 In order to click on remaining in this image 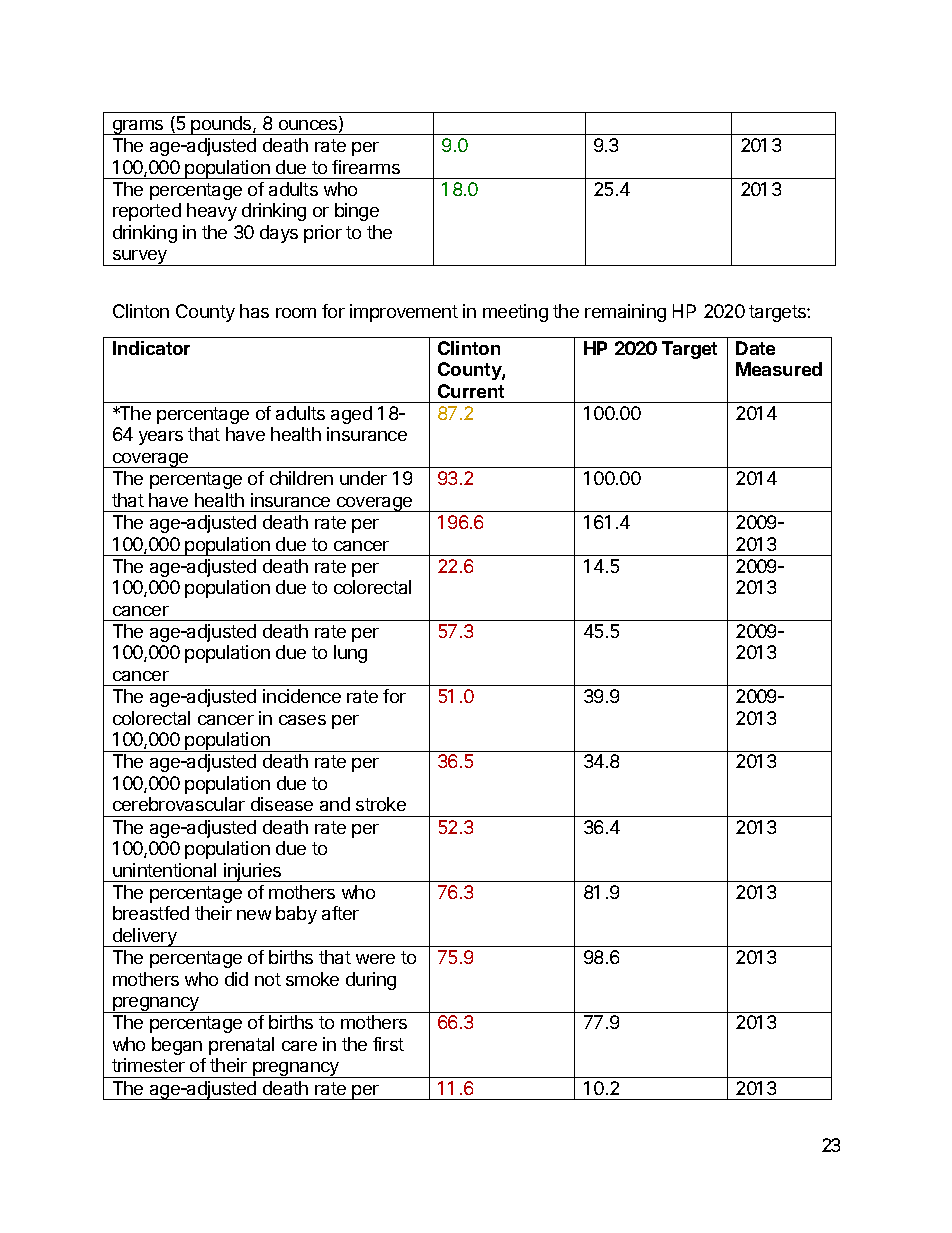, I will do `click(625, 313)`.
